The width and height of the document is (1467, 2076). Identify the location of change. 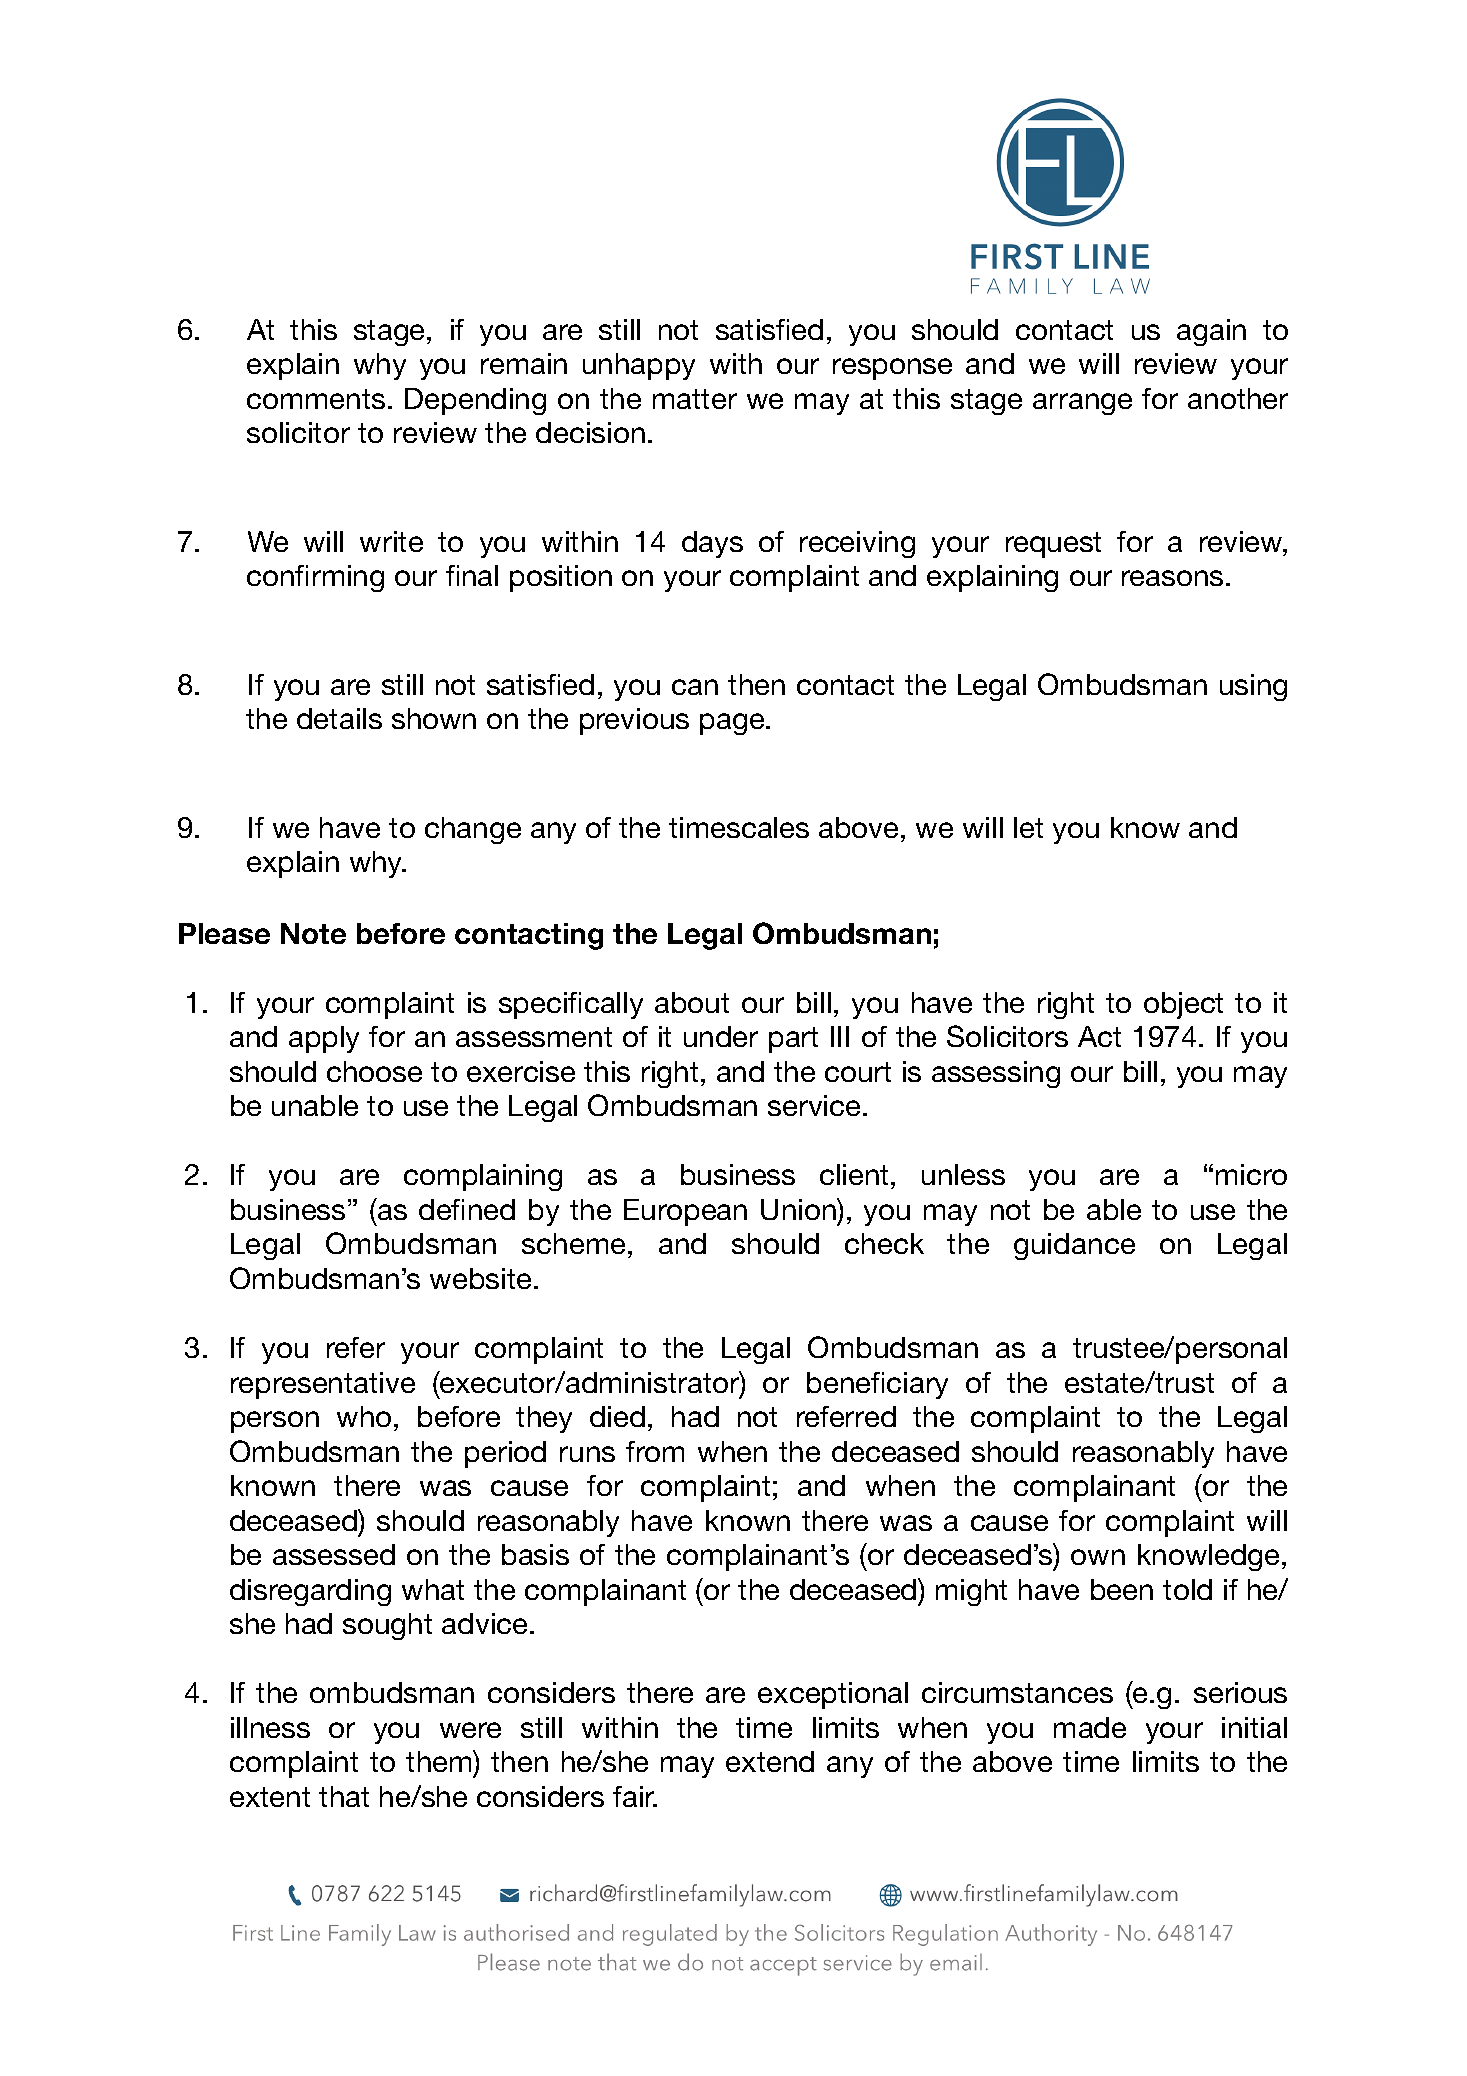
(473, 830).
